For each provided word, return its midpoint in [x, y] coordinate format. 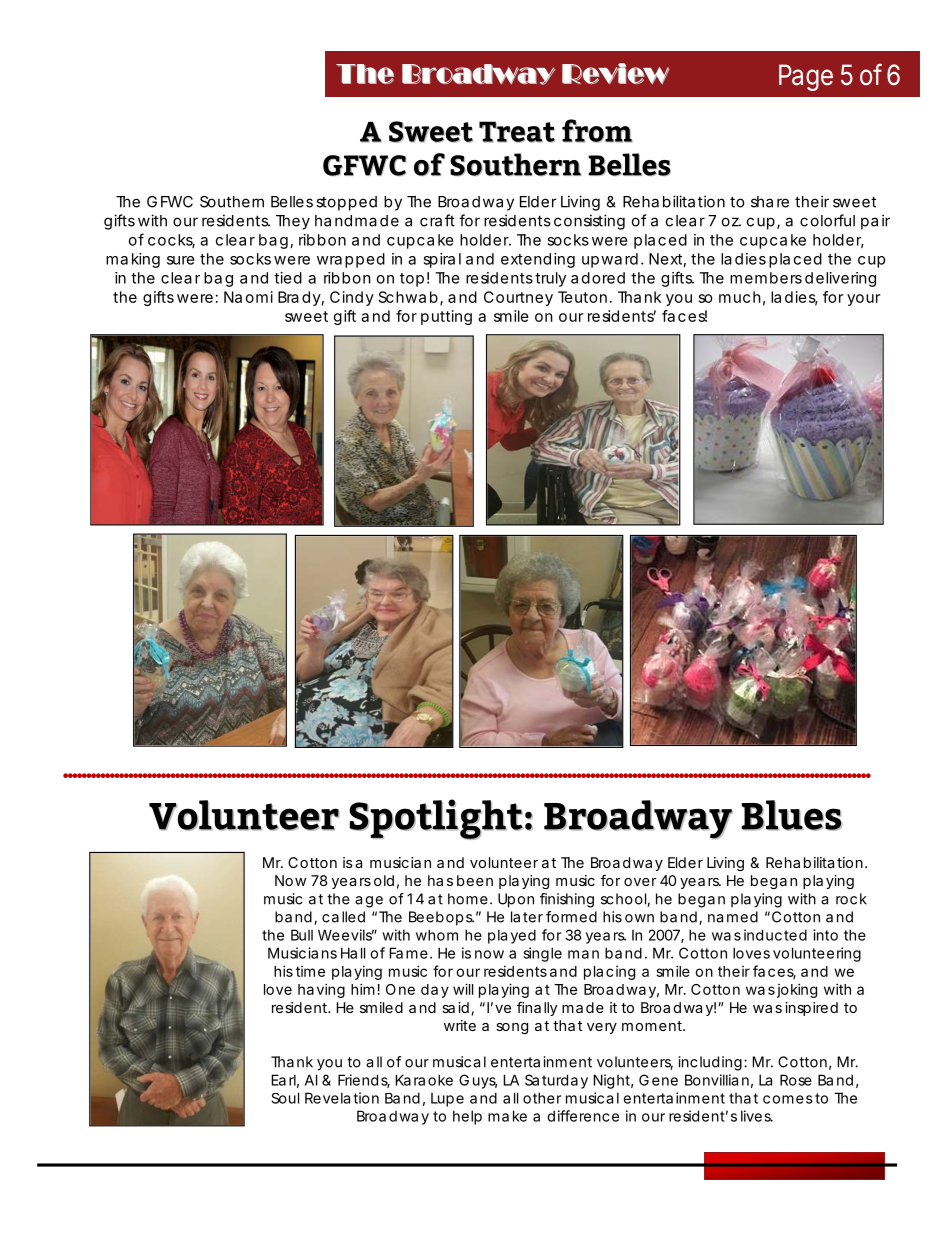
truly [550, 279]
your [863, 300]
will [463, 989]
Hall [353, 953]
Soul [285, 1098]
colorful [827, 220]
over [640, 882]
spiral [442, 260]
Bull [302, 935]
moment [652, 1026]
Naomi [248, 297]
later [527, 917]
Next [665, 259]
